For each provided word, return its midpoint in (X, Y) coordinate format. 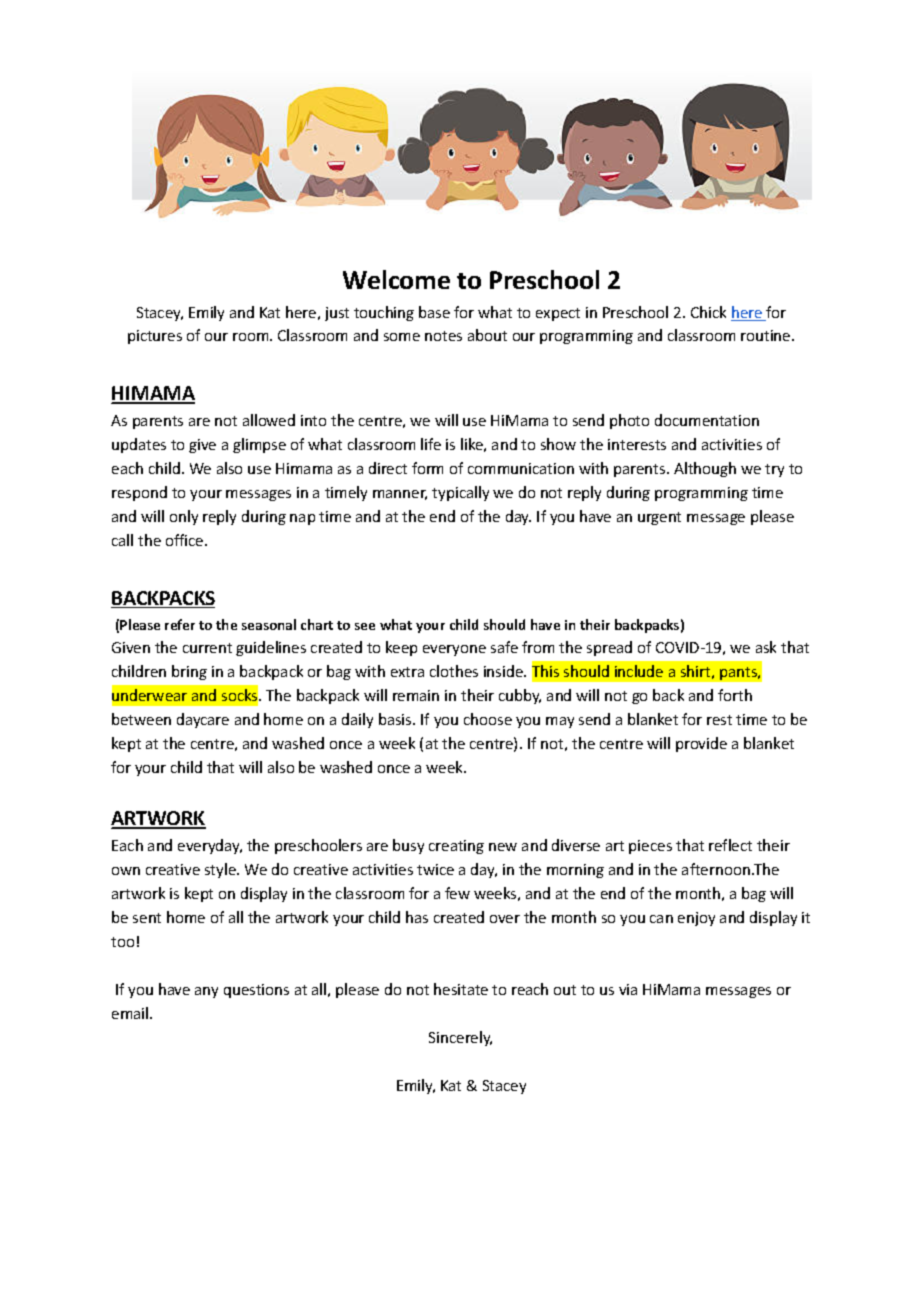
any (206, 992)
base (434, 312)
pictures (155, 337)
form (427, 468)
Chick (708, 312)
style (221, 870)
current (207, 648)
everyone (454, 650)
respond (139, 493)
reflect (730, 845)
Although (705, 469)
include (639, 671)
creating (456, 847)
